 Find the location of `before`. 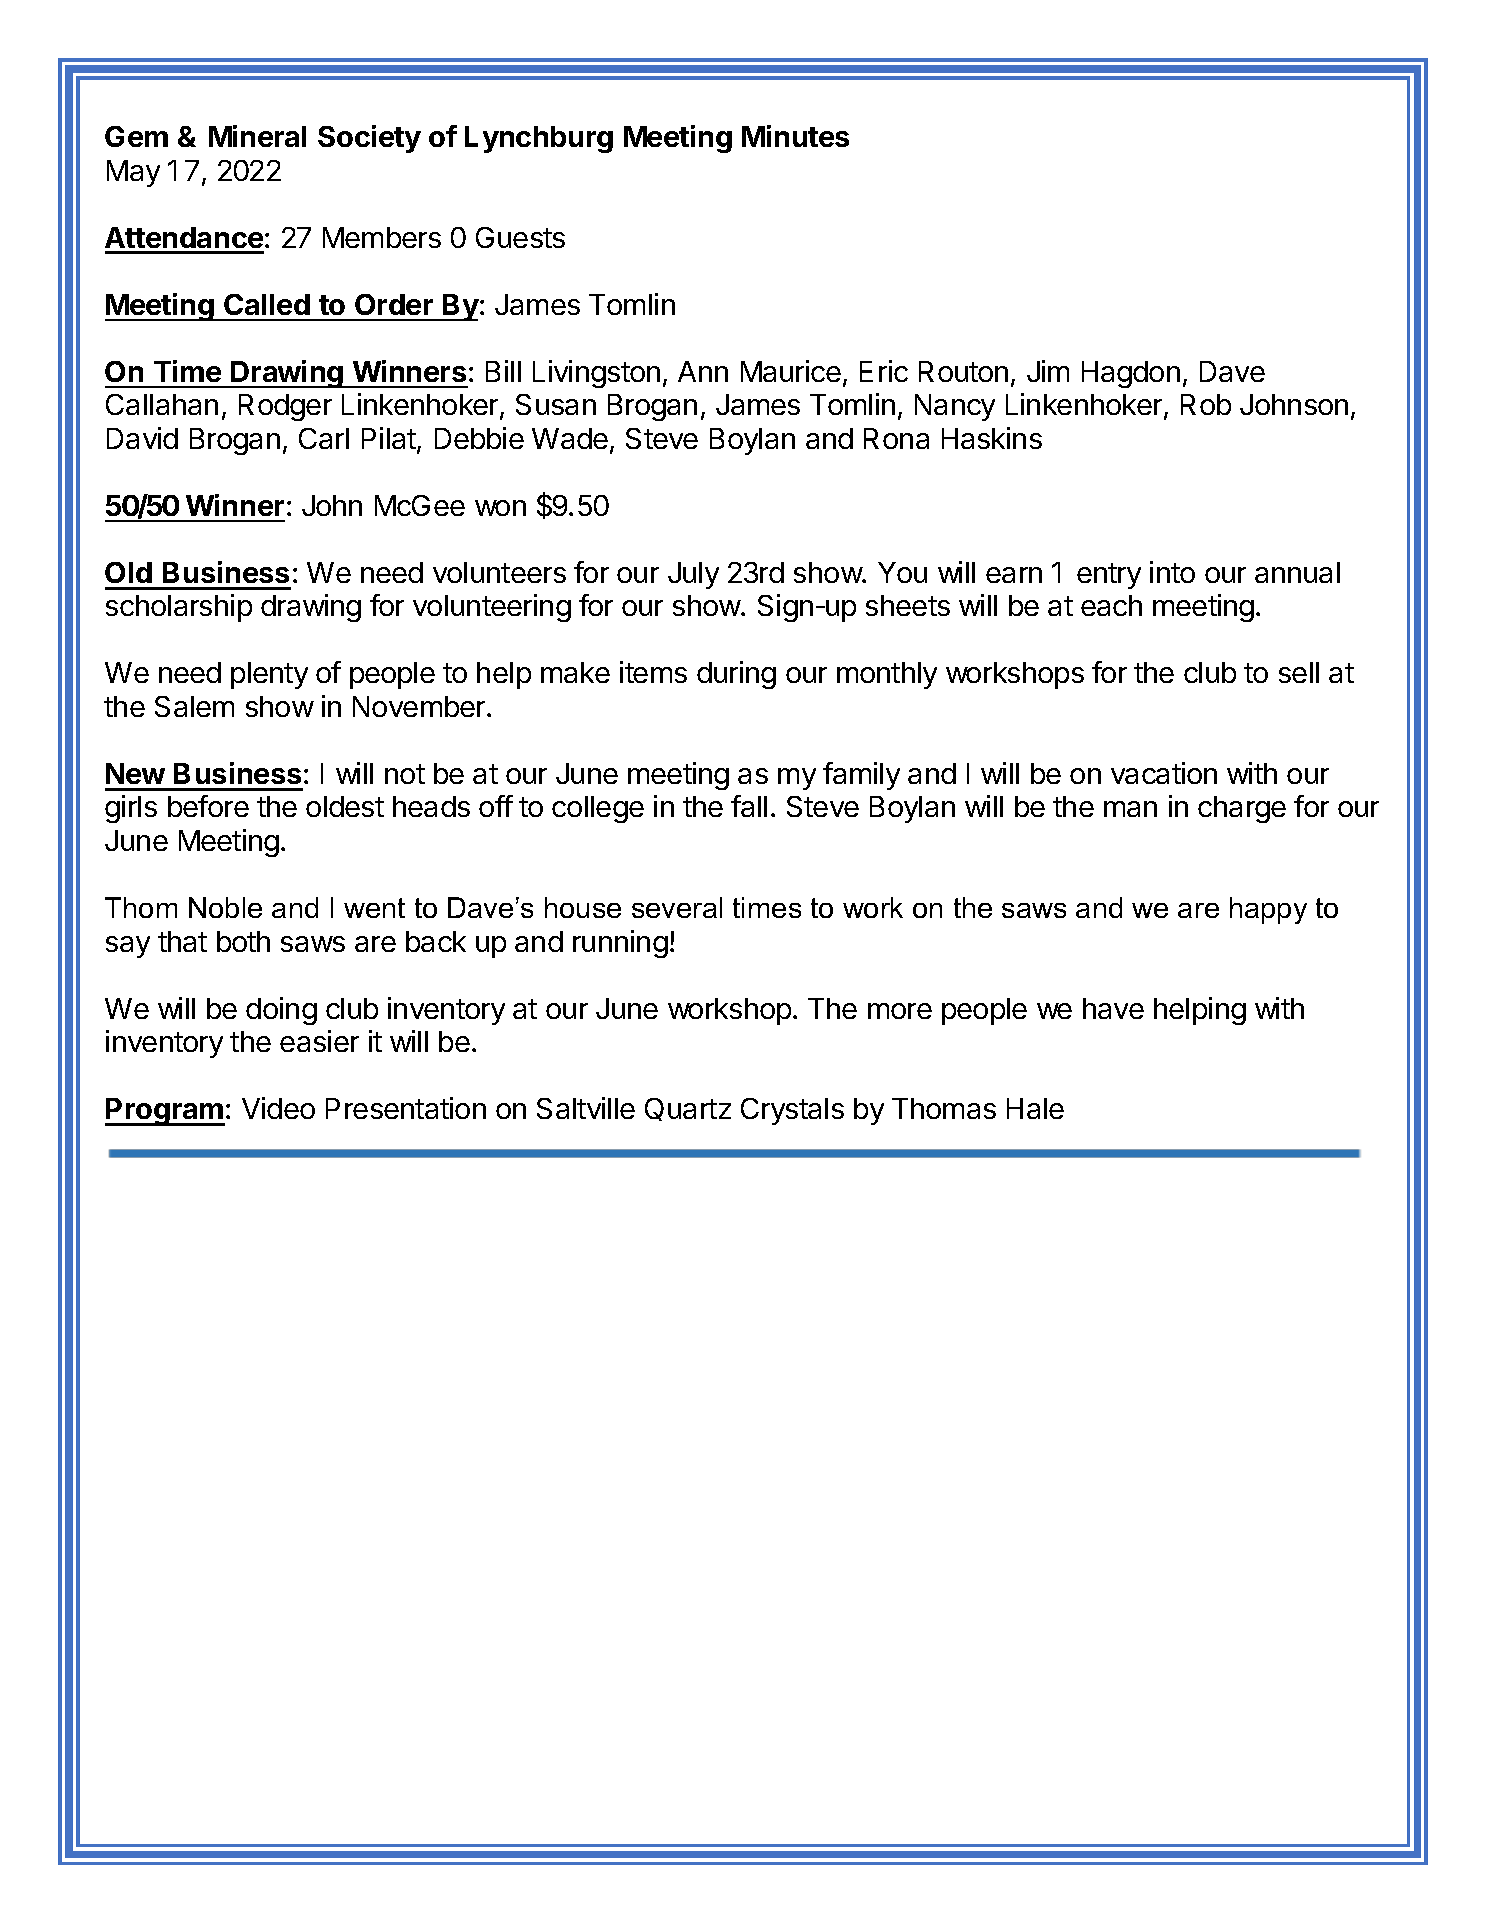

before is located at coordinates (208, 806).
